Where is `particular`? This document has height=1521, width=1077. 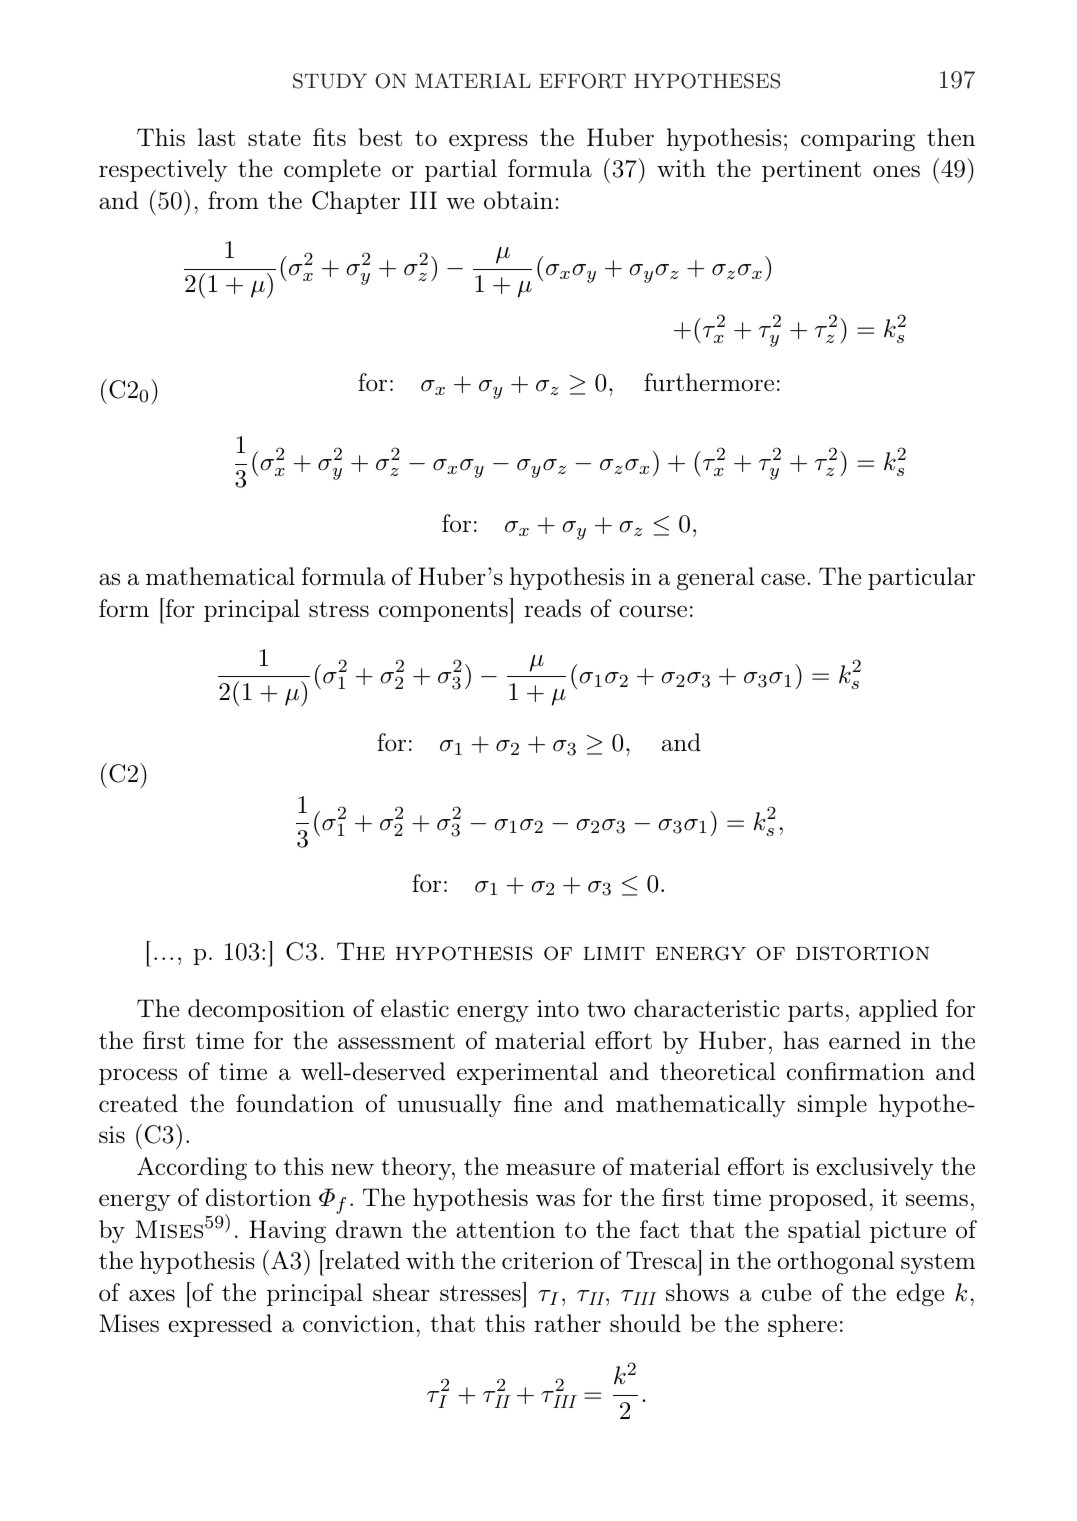
particular is located at coordinates (921, 578).
